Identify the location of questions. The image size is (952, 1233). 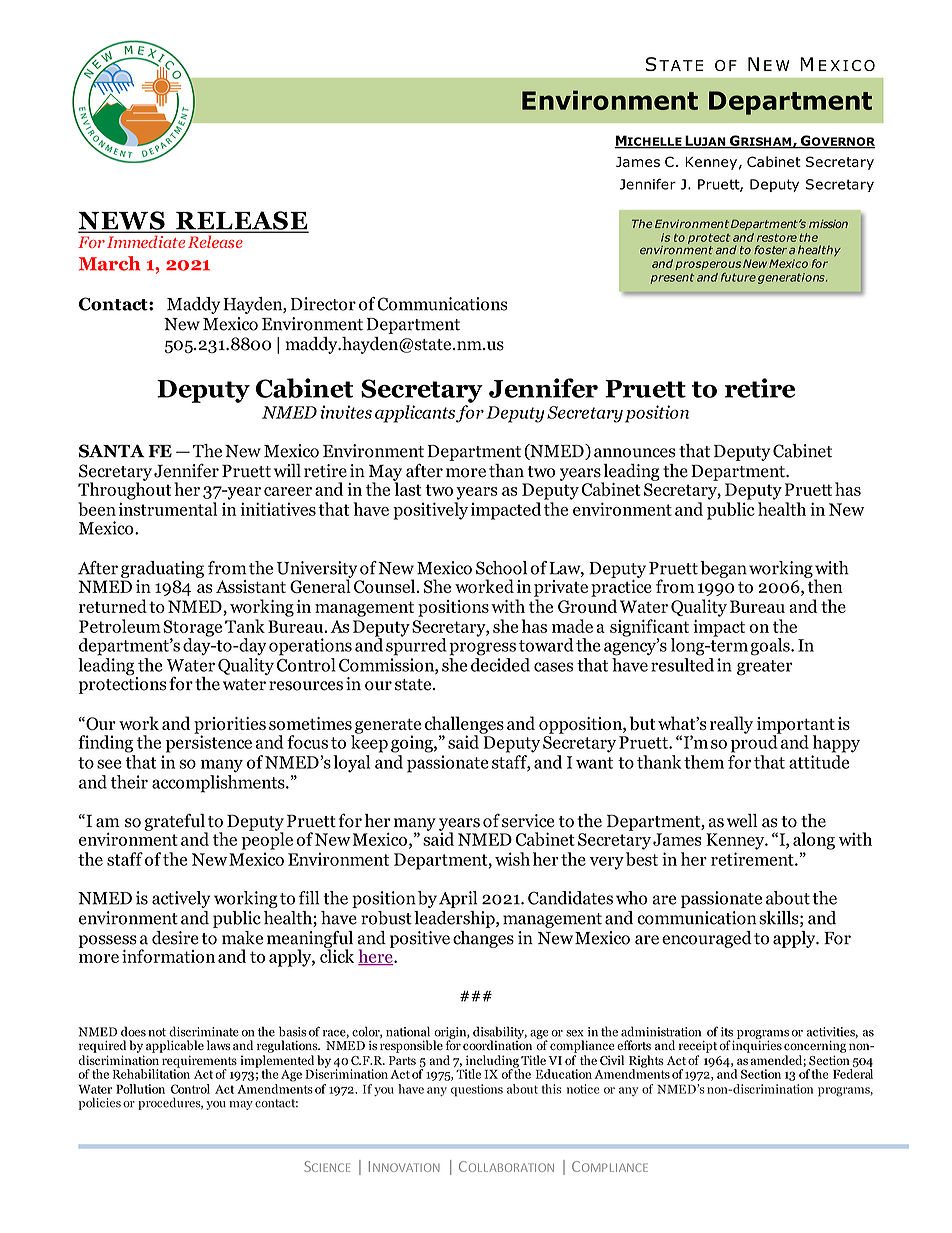
(477, 1090).
